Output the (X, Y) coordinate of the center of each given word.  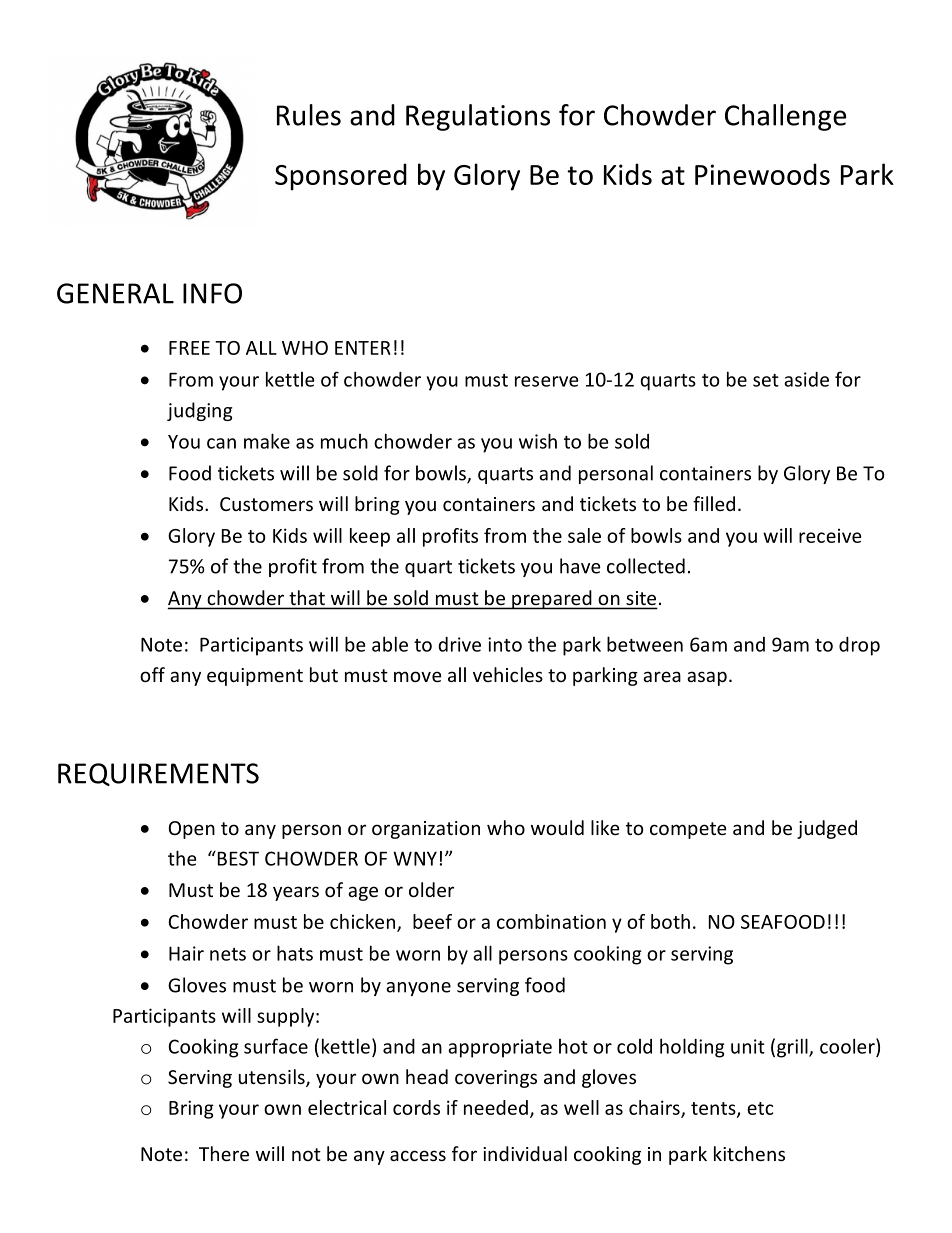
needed (496, 1107)
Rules (309, 115)
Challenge (785, 117)
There (224, 1153)
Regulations (478, 117)
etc (760, 1108)
